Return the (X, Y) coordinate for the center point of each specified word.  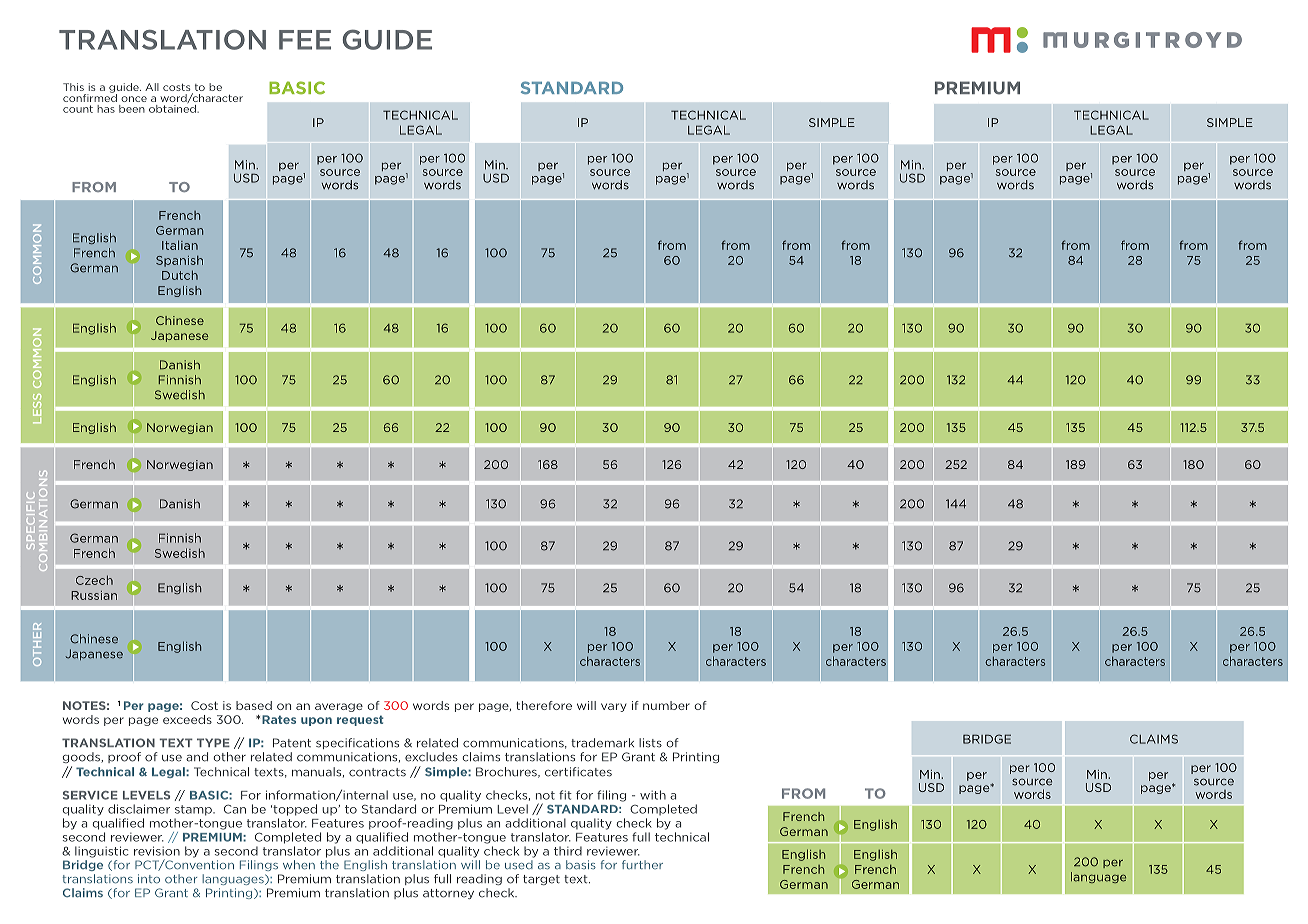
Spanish (179, 261)
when (299, 865)
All (152, 87)
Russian (94, 595)
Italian (180, 245)
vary (614, 707)
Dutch (180, 275)
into (149, 879)
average (339, 707)
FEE (305, 40)
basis (581, 865)
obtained (173, 107)
